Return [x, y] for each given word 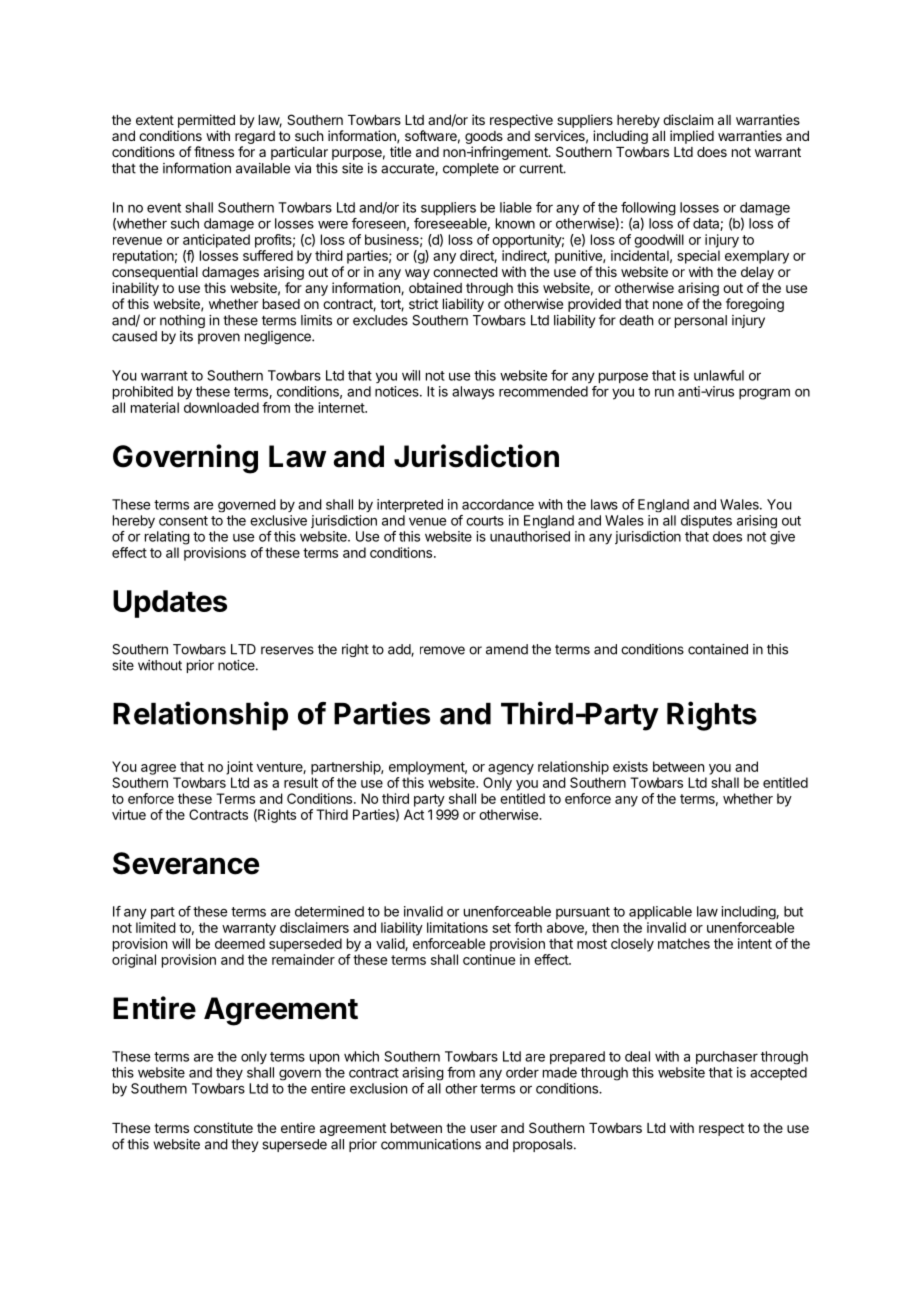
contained [718, 649]
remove [442, 650]
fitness [214, 151]
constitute [223, 1127]
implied [692, 137]
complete [471, 169]
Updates [170, 604]
